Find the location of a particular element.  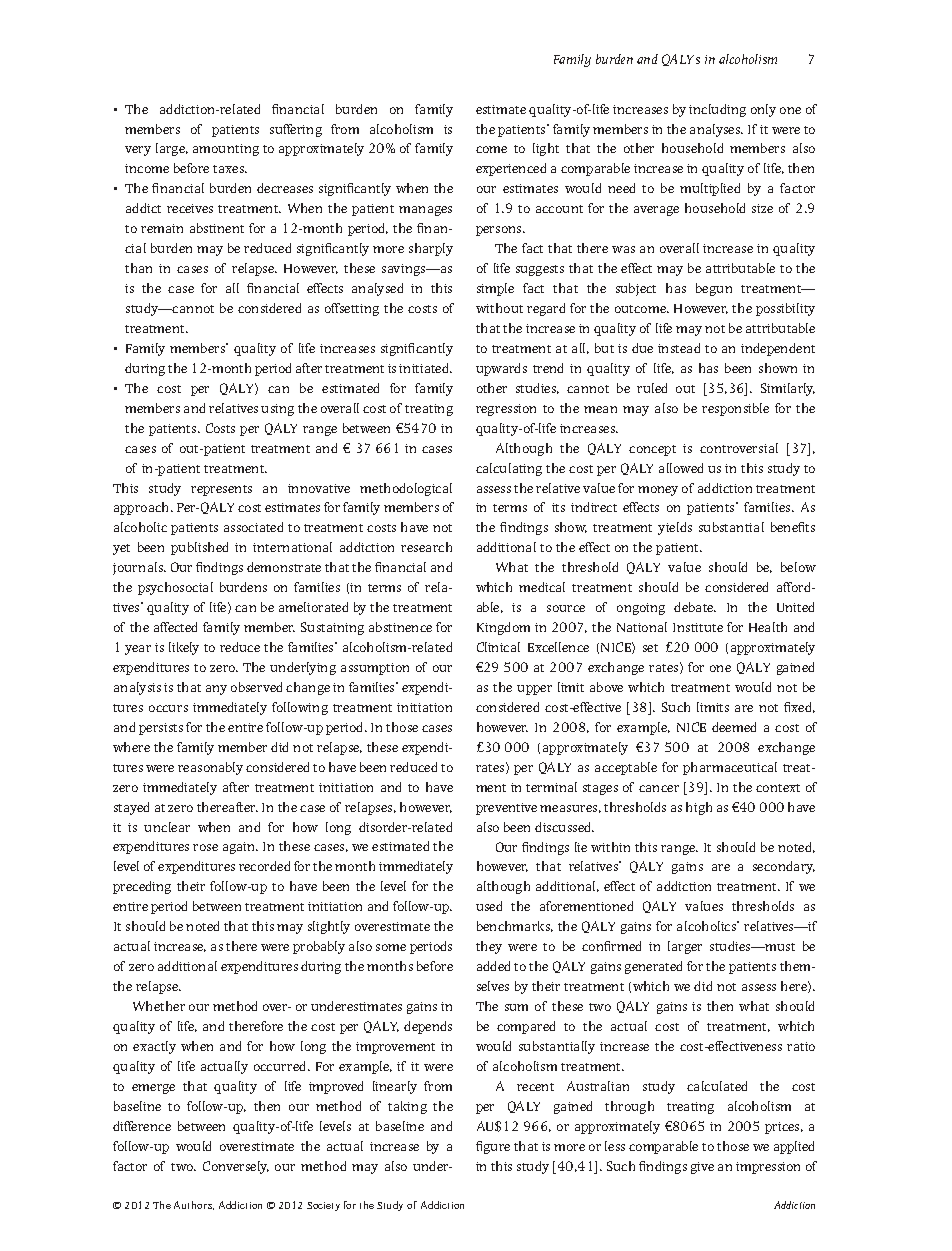

represents is located at coordinates (221, 490).
